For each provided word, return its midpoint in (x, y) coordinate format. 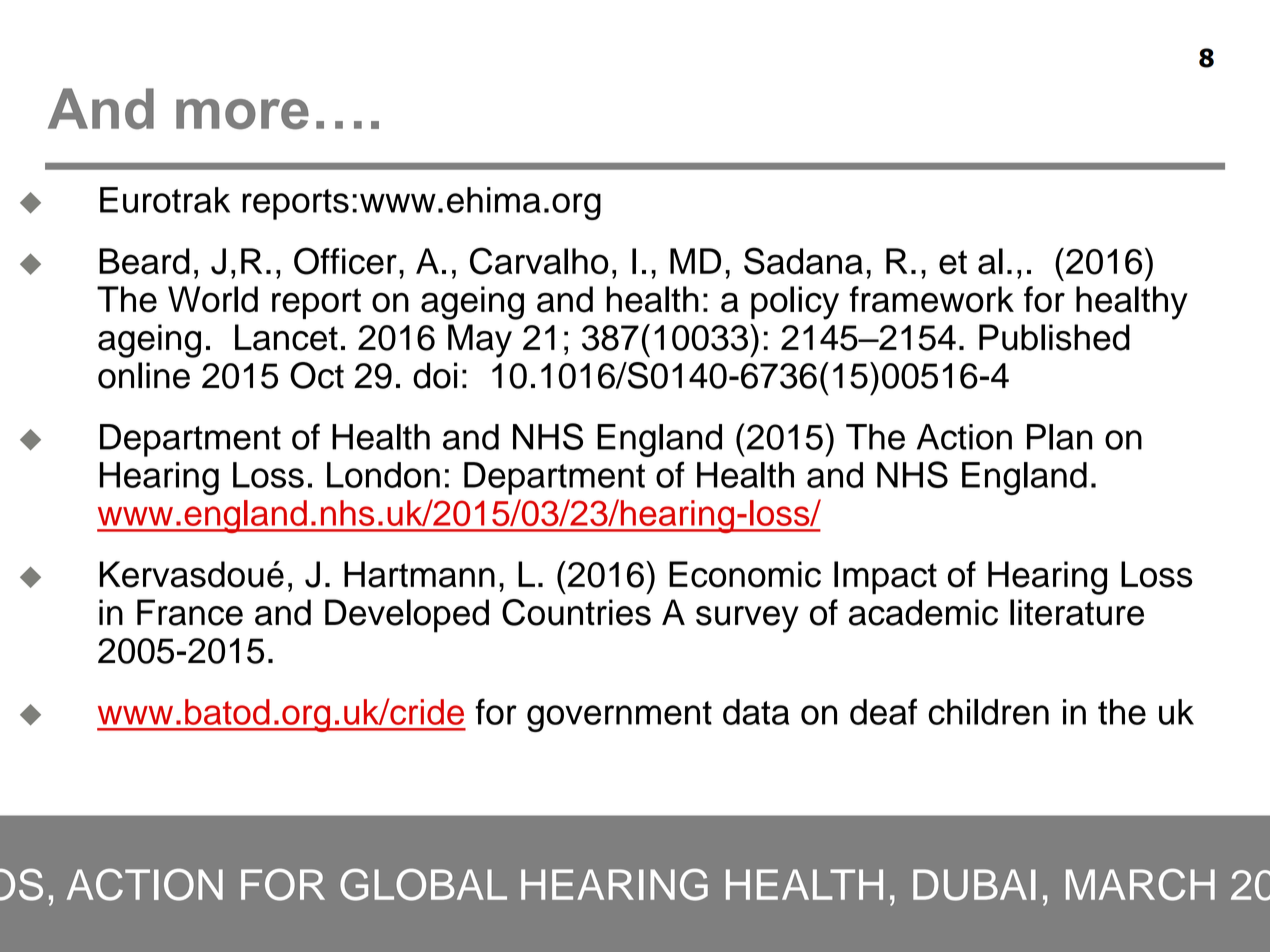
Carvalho (539, 261)
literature (1077, 612)
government (619, 716)
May (480, 341)
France (190, 612)
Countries (576, 612)
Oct (317, 375)
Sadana (803, 261)
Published (1054, 337)
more (242, 114)
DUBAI (974, 885)
